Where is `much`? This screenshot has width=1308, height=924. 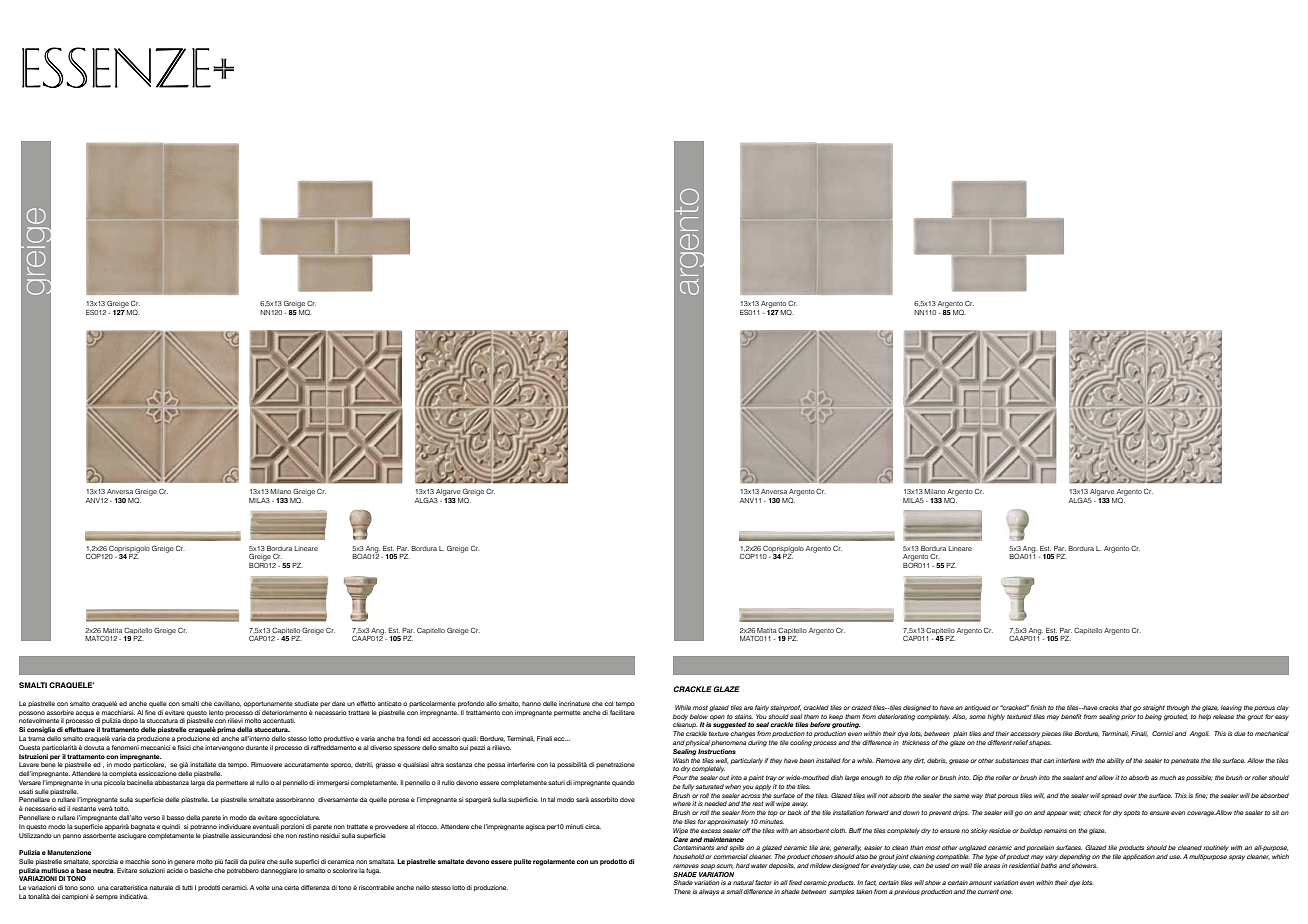
much is located at coordinates (1167, 777).
